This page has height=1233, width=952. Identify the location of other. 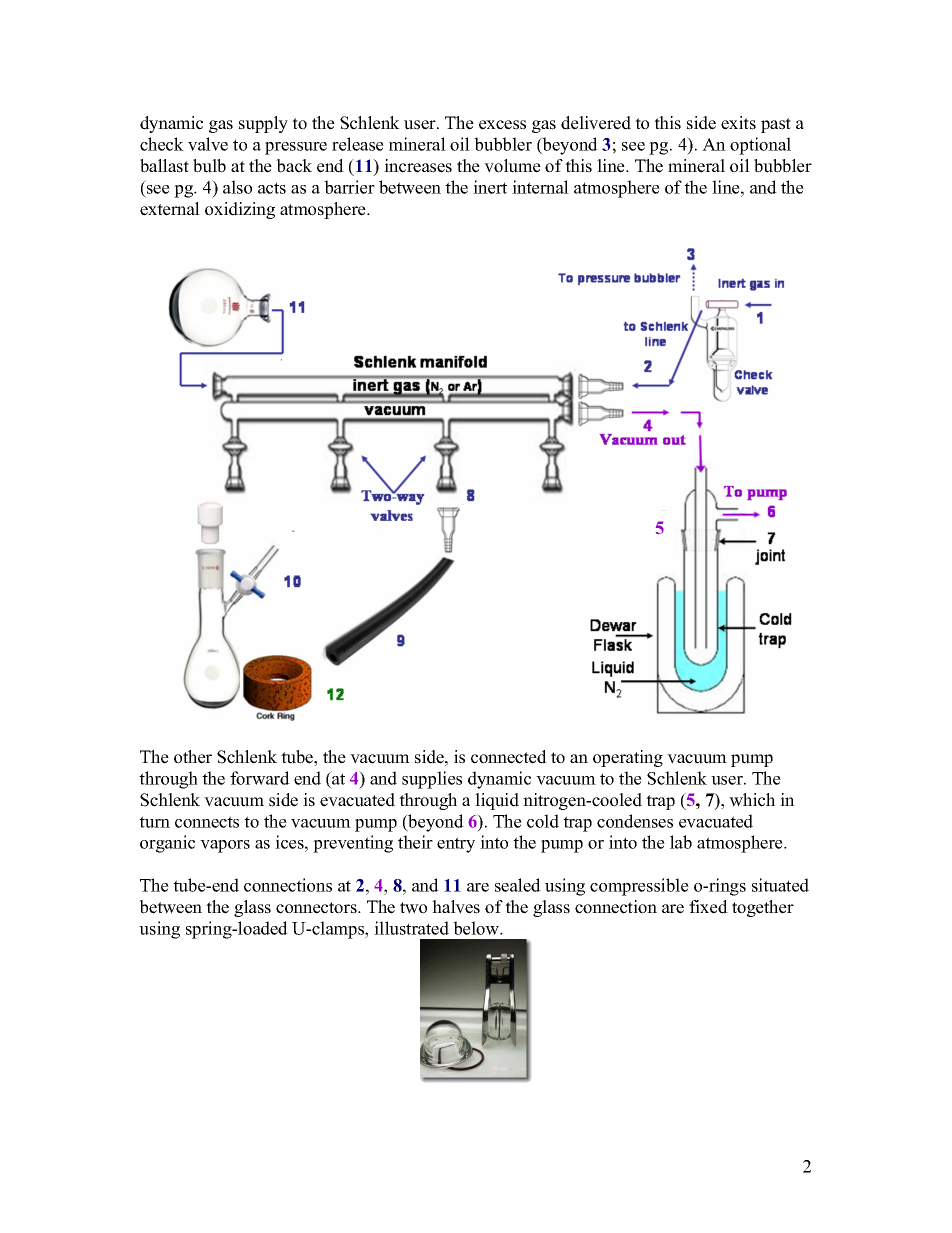
(193, 757).
